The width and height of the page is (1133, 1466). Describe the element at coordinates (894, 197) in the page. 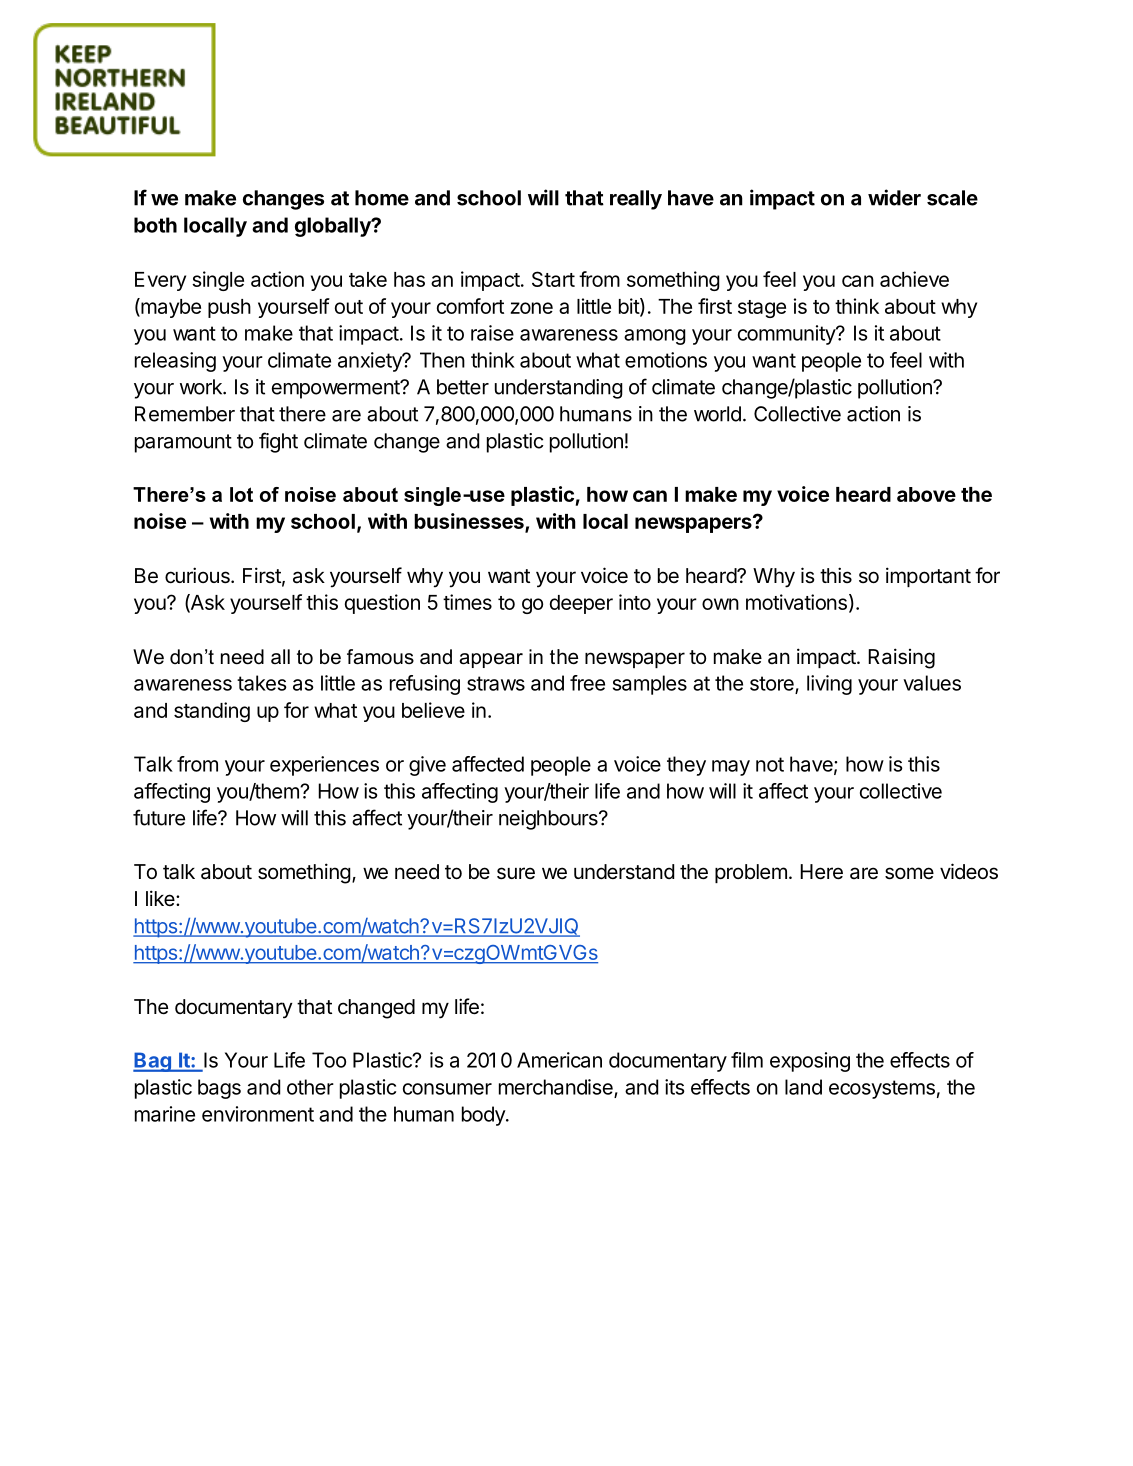

I see `wider` at that location.
